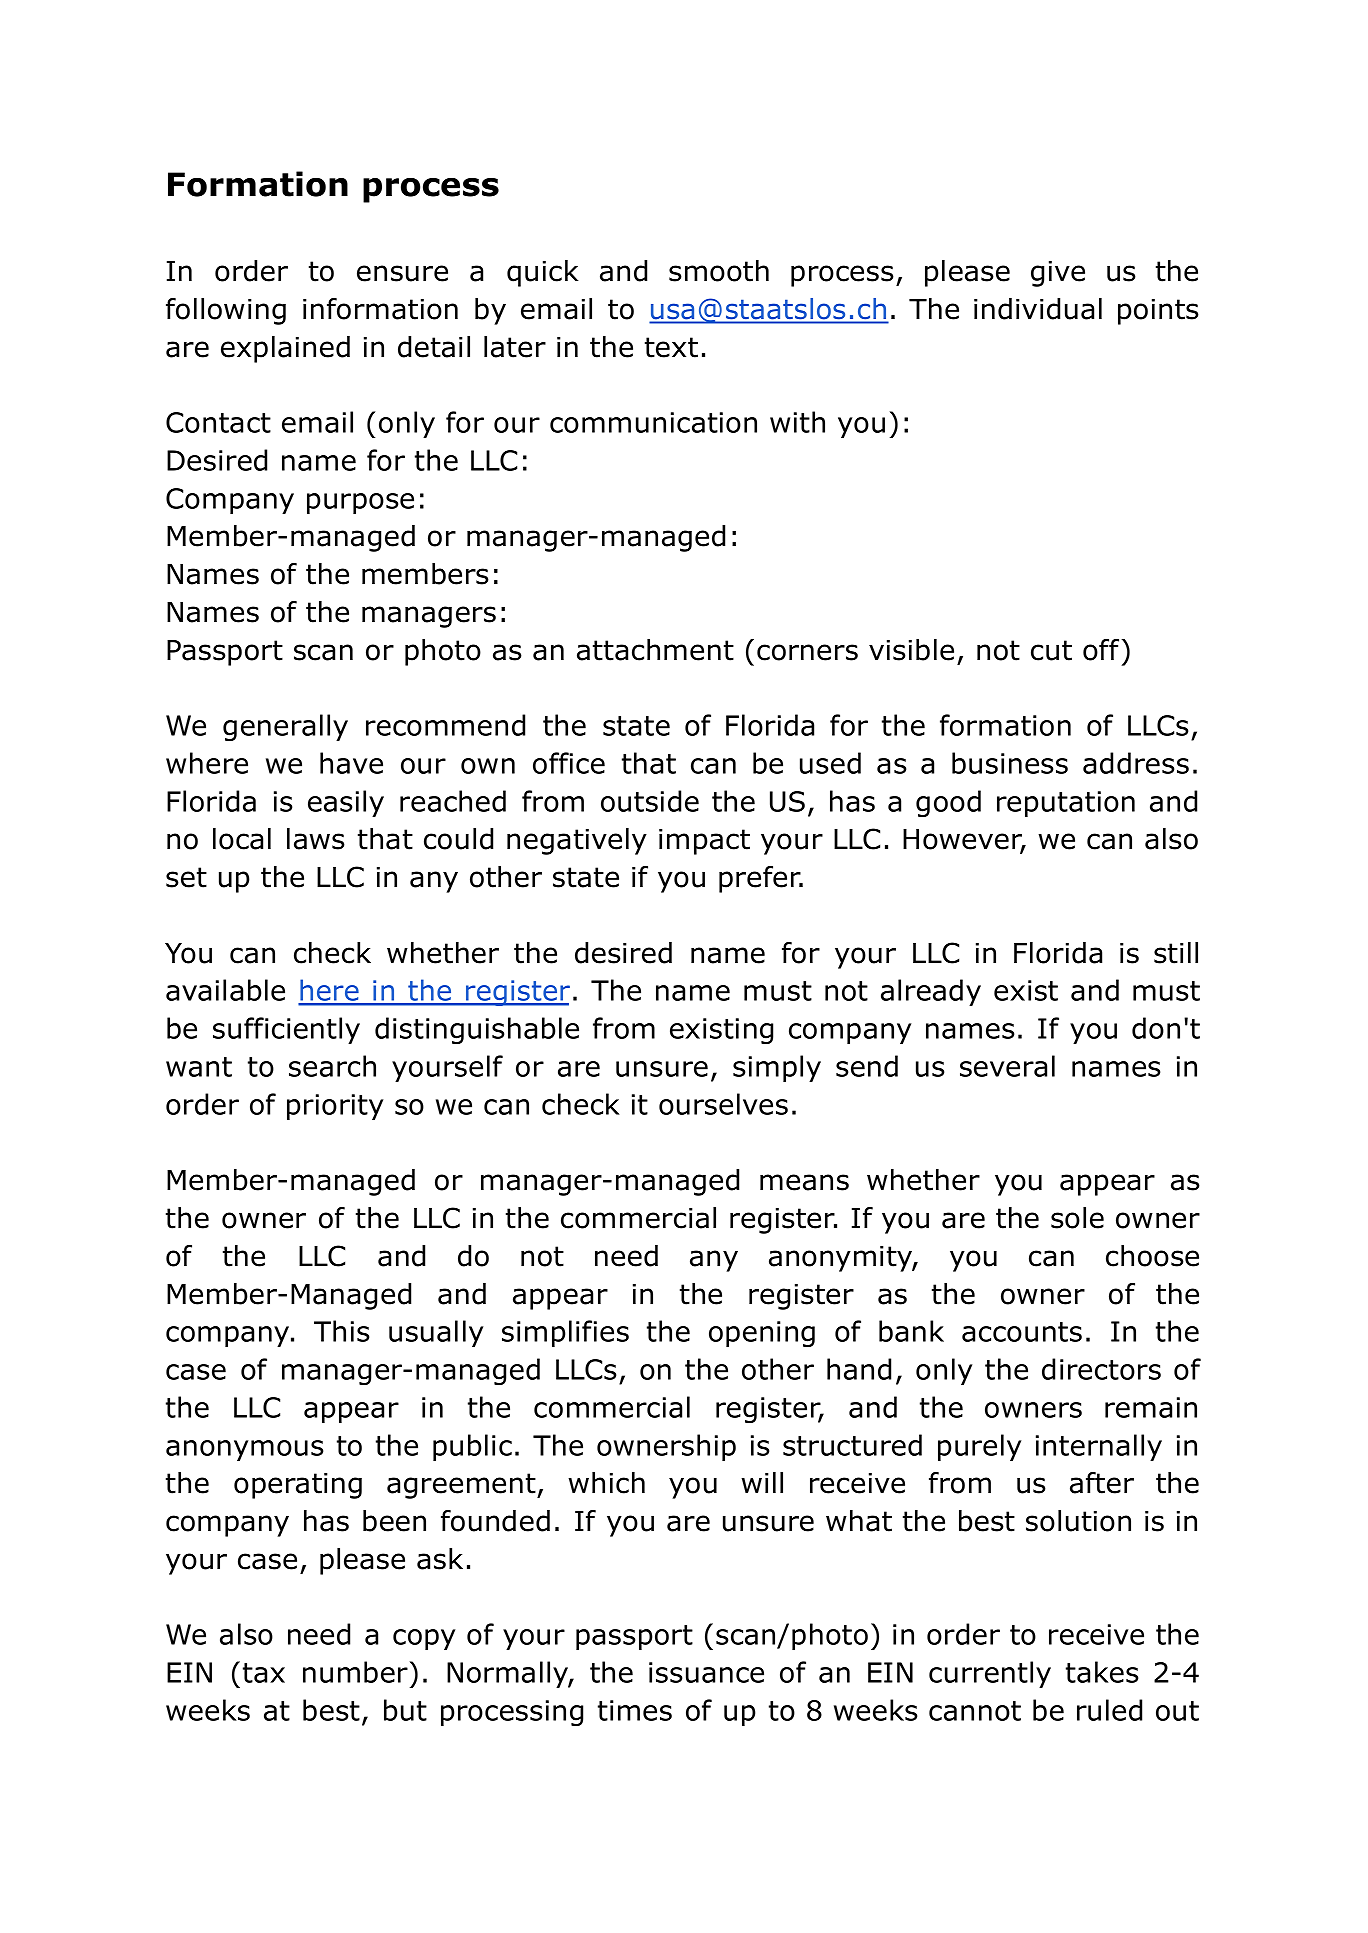 This screenshot has width=1368, height=1933. Describe the element at coordinates (286, 1030) in the screenshot. I see `sufficiently` at that location.
